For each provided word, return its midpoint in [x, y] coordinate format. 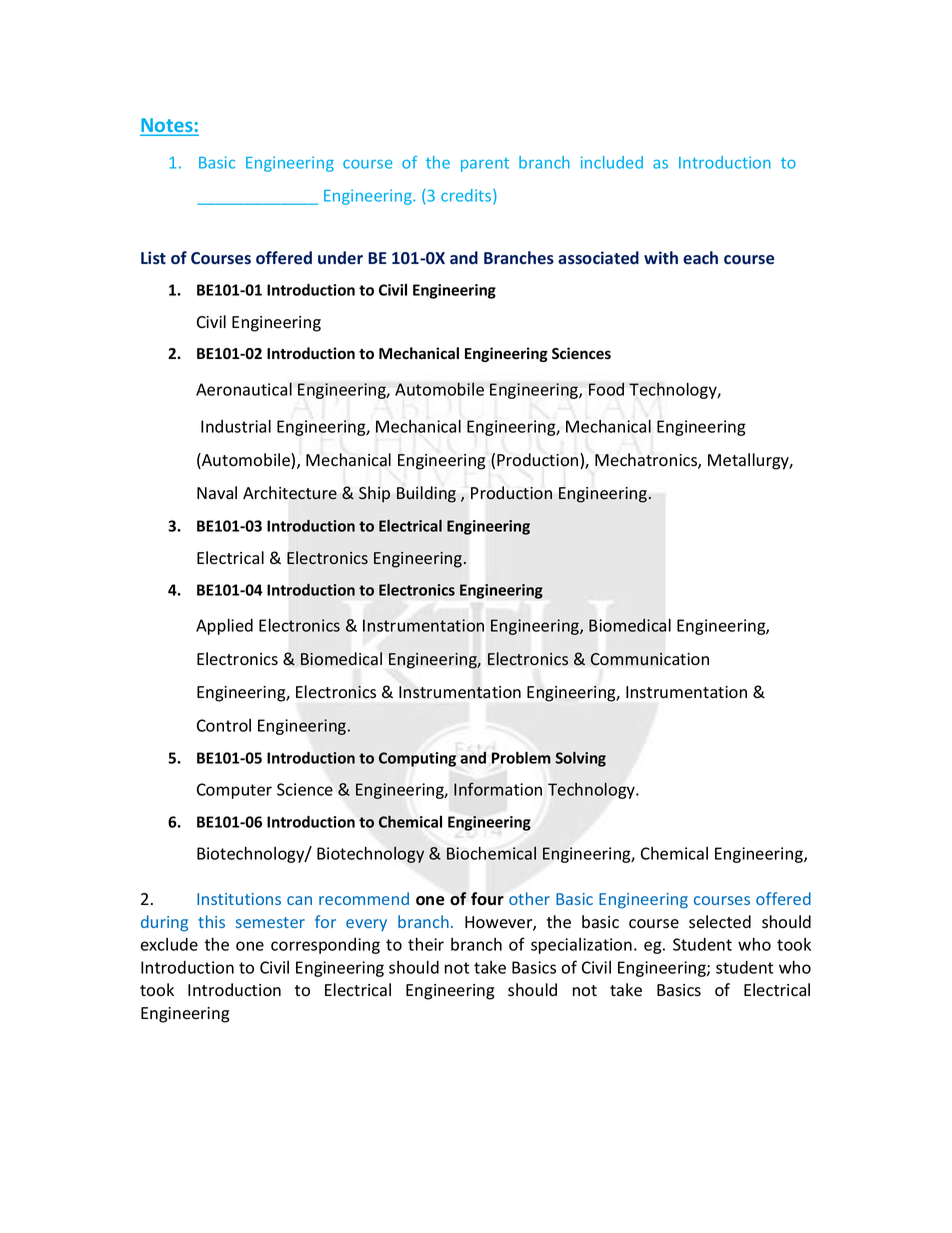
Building [426, 494]
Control [224, 725]
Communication [649, 659]
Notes [167, 126]
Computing [417, 759]
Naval [217, 493]
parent [485, 165]
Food [606, 389]
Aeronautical [244, 389]
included [612, 162]
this [211, 921]
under [340, 257]
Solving [580, 759]
